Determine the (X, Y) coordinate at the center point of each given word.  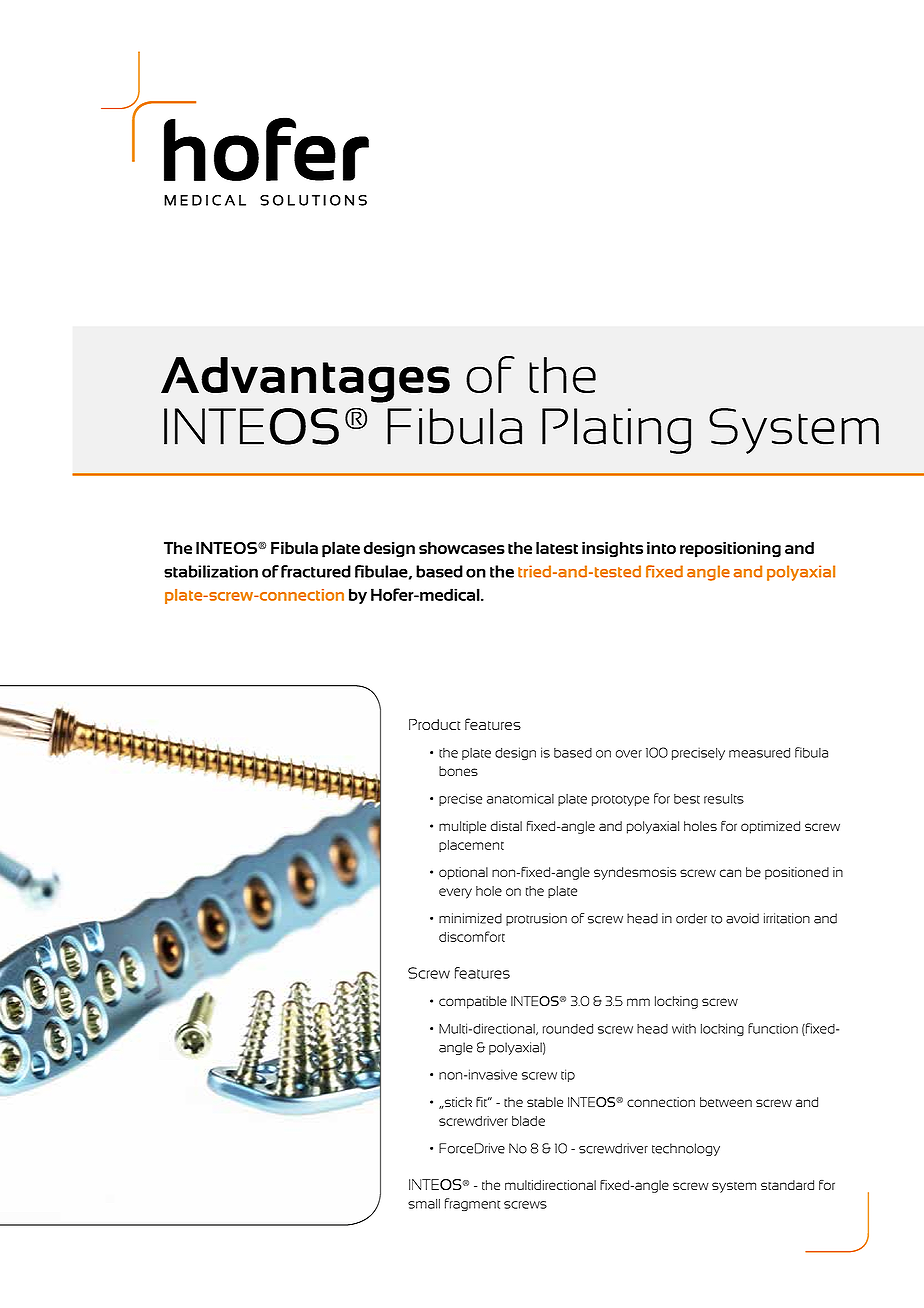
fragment (472, 1204)
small (424, 1204)
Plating (616, 431)
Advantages (305, 380)
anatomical (520, 798)
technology (686, 1149)
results (724, 799)
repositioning (730, 550)
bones (458, 771)
